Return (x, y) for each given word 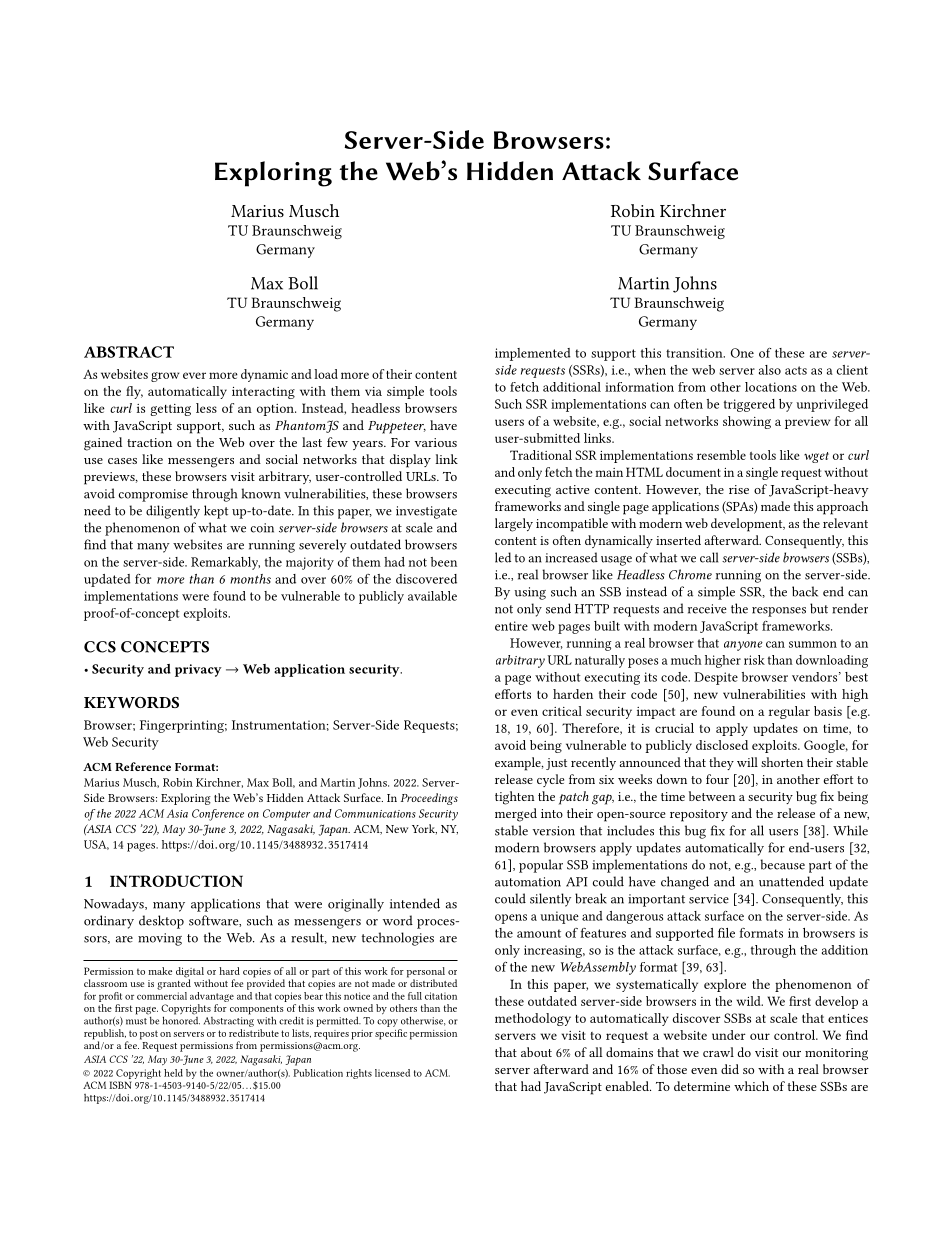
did (730, 1069)
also (770, 370)
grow (165, 377)
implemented (533, 354)
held (173, 1073)
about (536, 1052)
